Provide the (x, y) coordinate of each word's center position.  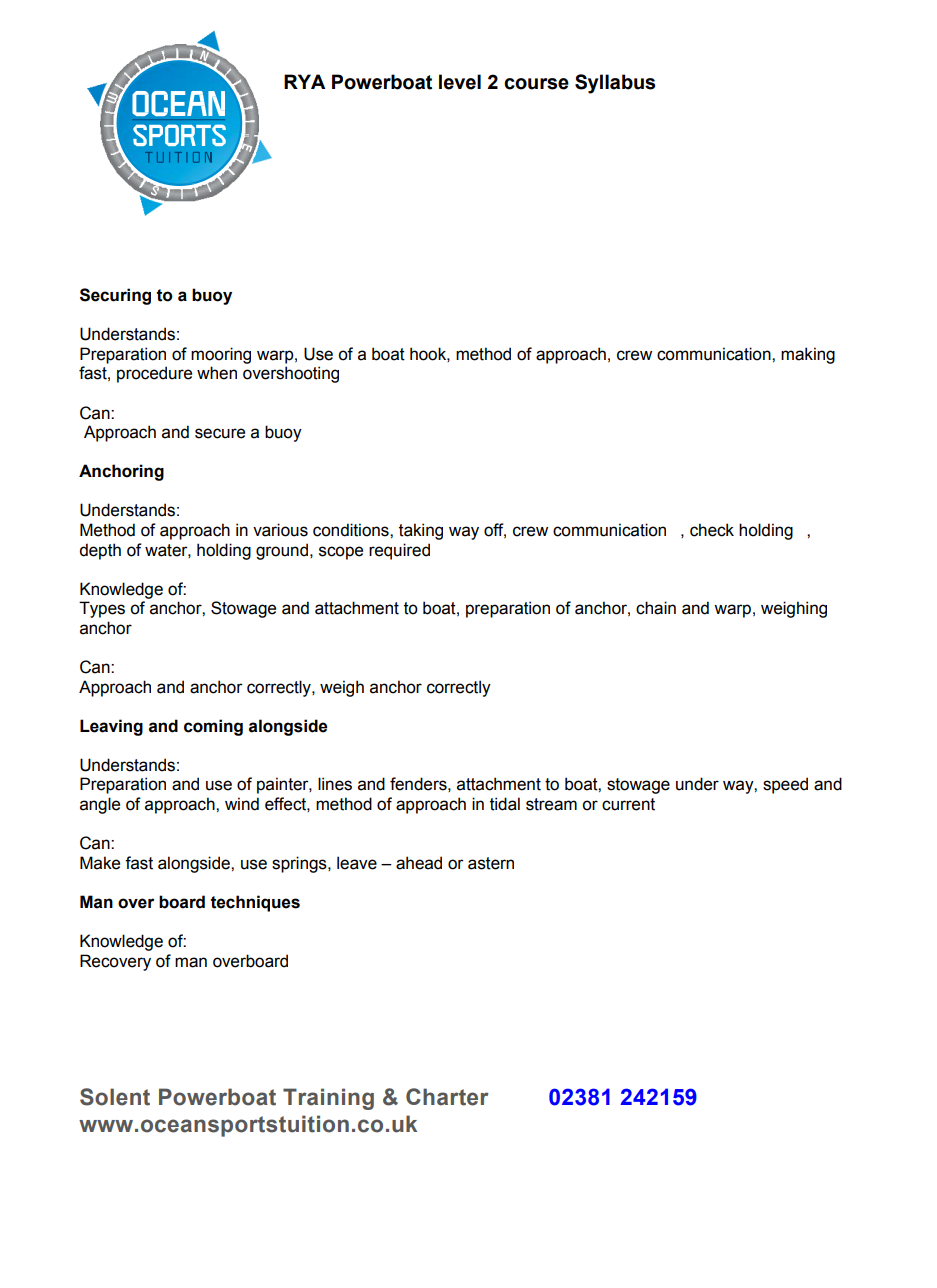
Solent (115, 1097)
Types (102, 609)
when (217, 373)
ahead (419, 863)
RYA (304, 81)
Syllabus (615, 84)
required (399, 551)
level (460, 82)
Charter (447, 1097)
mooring (221, 355)
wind (242, 804)
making (808, 355)
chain (656, 608)
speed (785, 785)
